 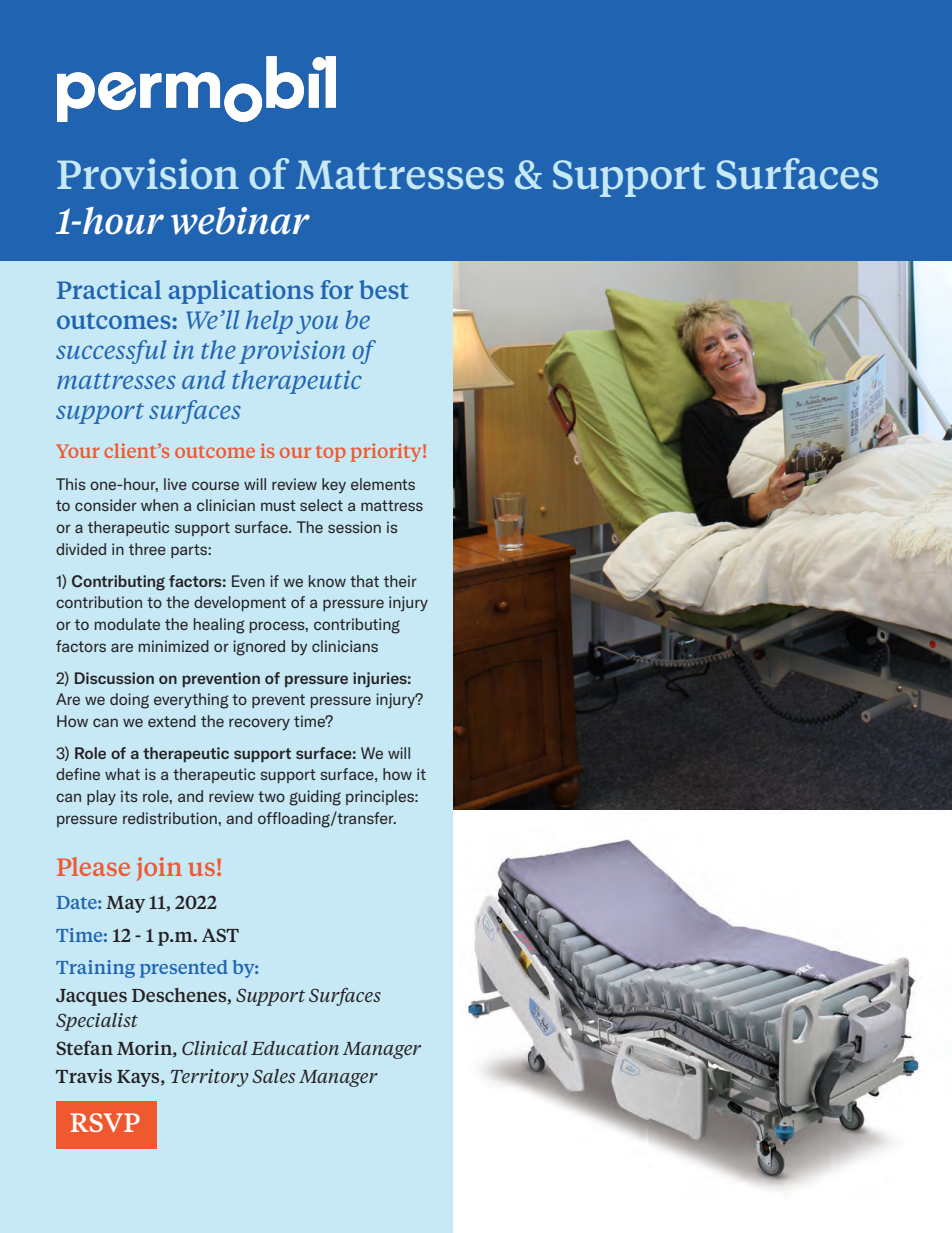 What do you see at coordinates (78, 451) in the screenshot?
I see `Your` at bounding box center [78, 451].
